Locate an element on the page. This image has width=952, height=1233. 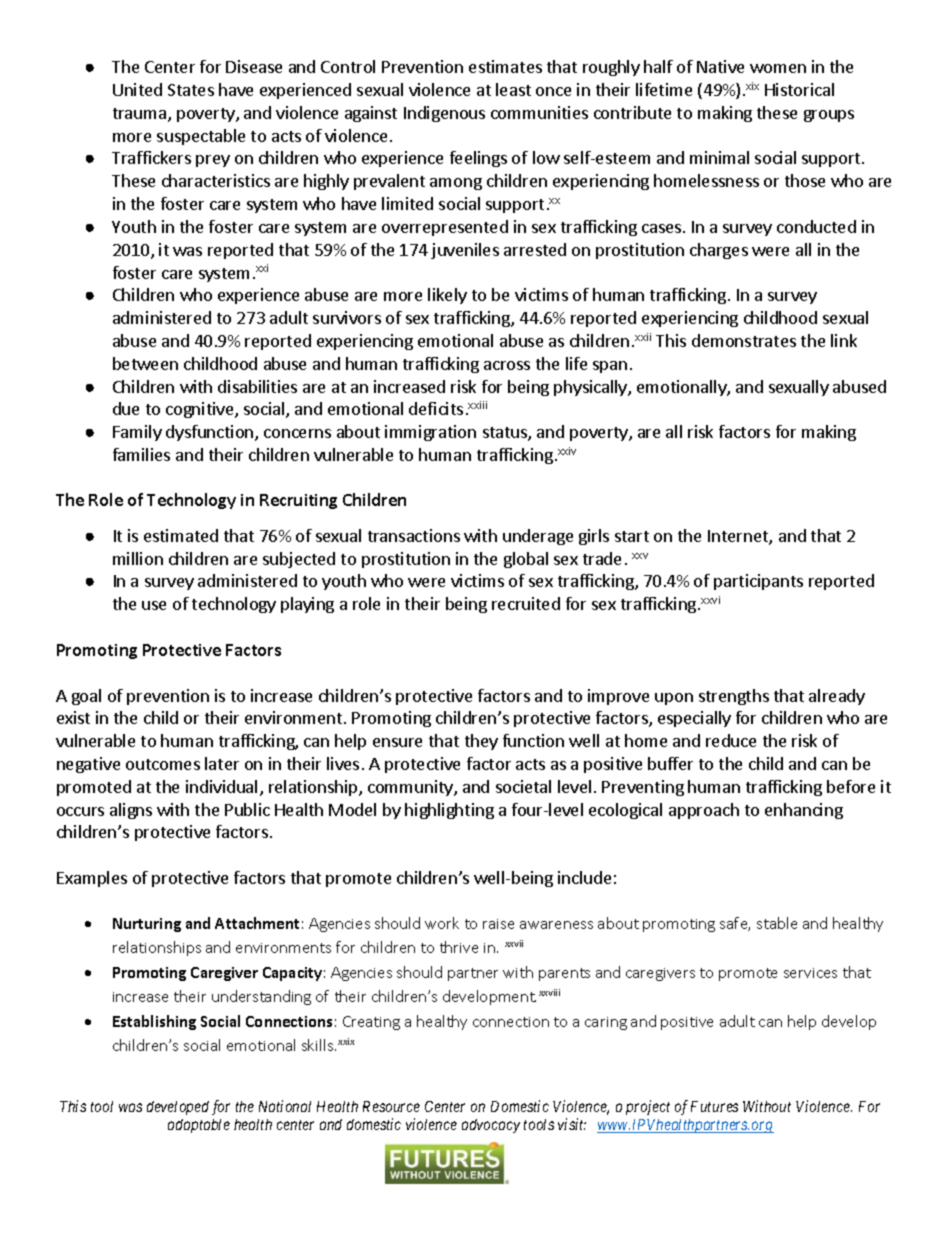
demonstrates is located at coordinates (744, 340).
